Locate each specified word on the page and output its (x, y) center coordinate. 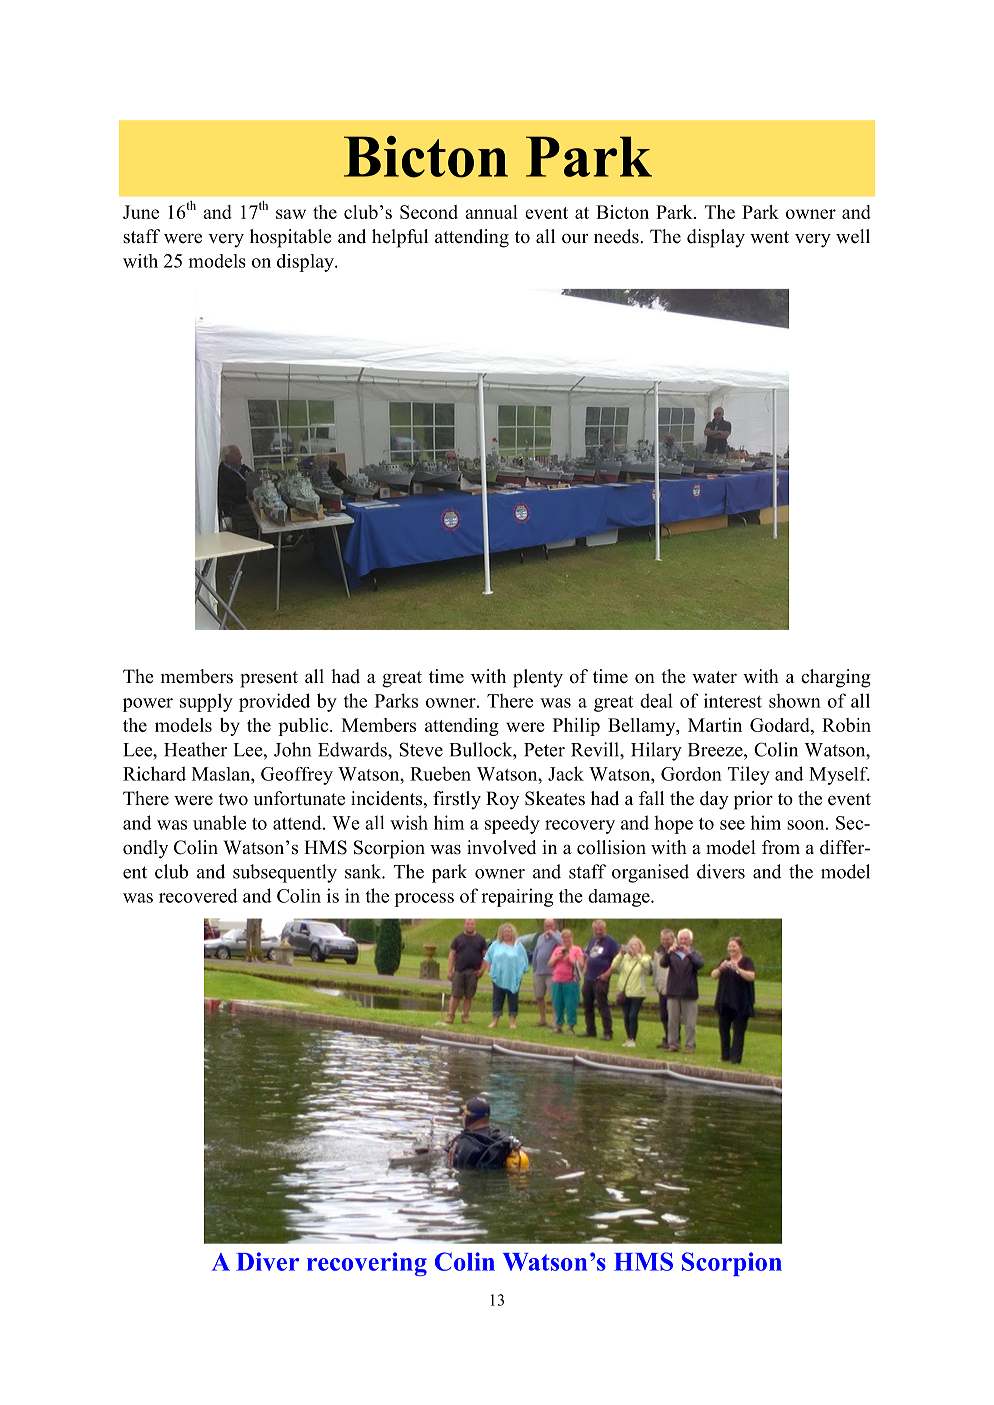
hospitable (290, 238)
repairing (517, 897)
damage (620, 898)
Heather (195, 749)
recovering (367, 1264)
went (769, 237)
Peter (544, 750)
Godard (781, 726)
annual (491, 212)
